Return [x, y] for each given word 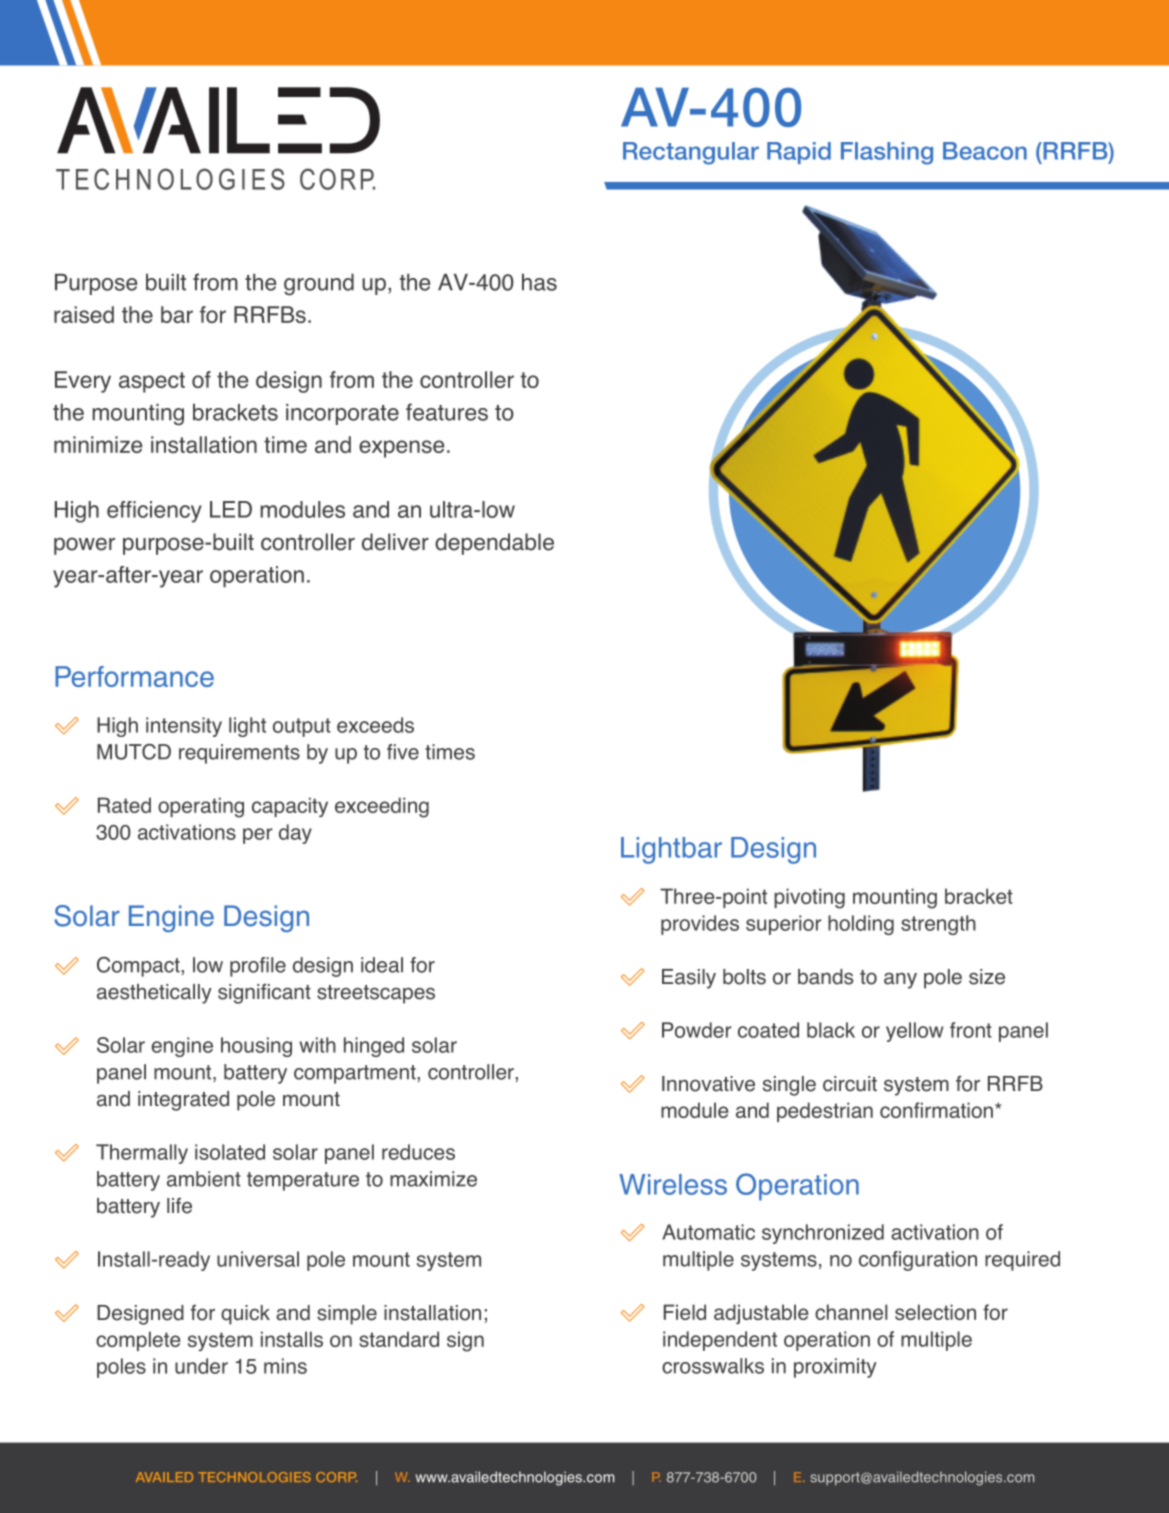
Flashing [887, 153]
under [201, 1366]
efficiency [154, 512]
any [900, 981]
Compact [139, 967]
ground [319, 284]
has [539, 282]
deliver [395, 542]
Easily [689, 979]
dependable [494, 544]
